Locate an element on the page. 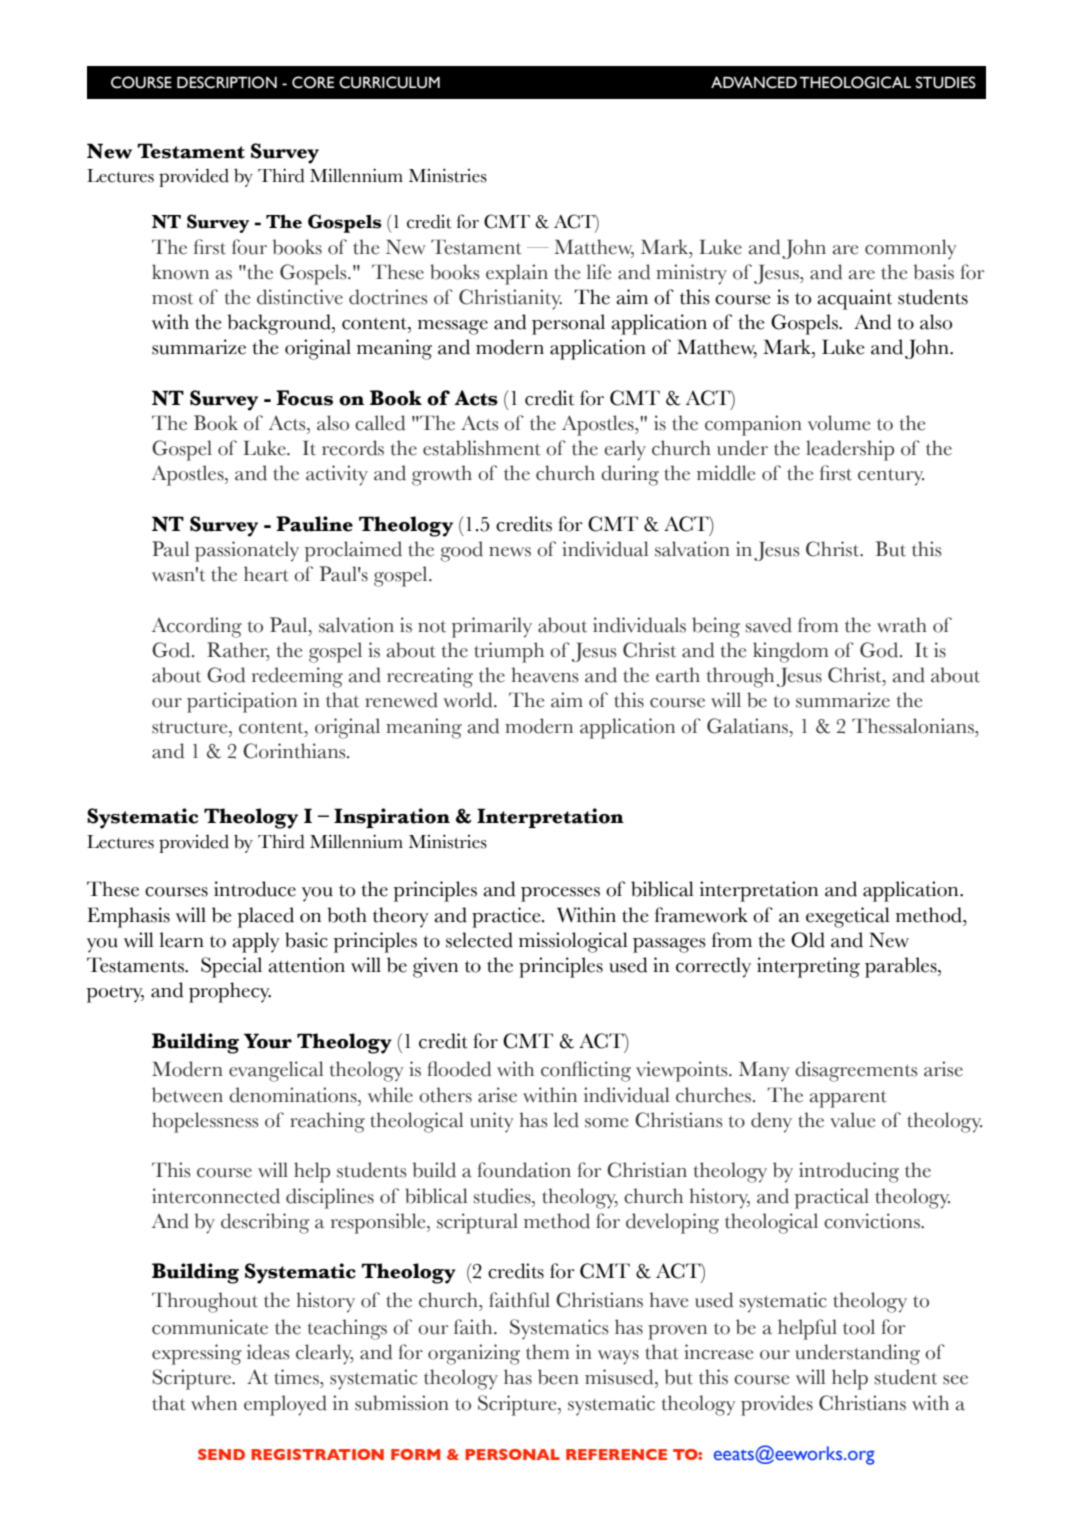 The height and width of the document is (1516, 1072). ADVANCED is located at coordinates (754, 82).
